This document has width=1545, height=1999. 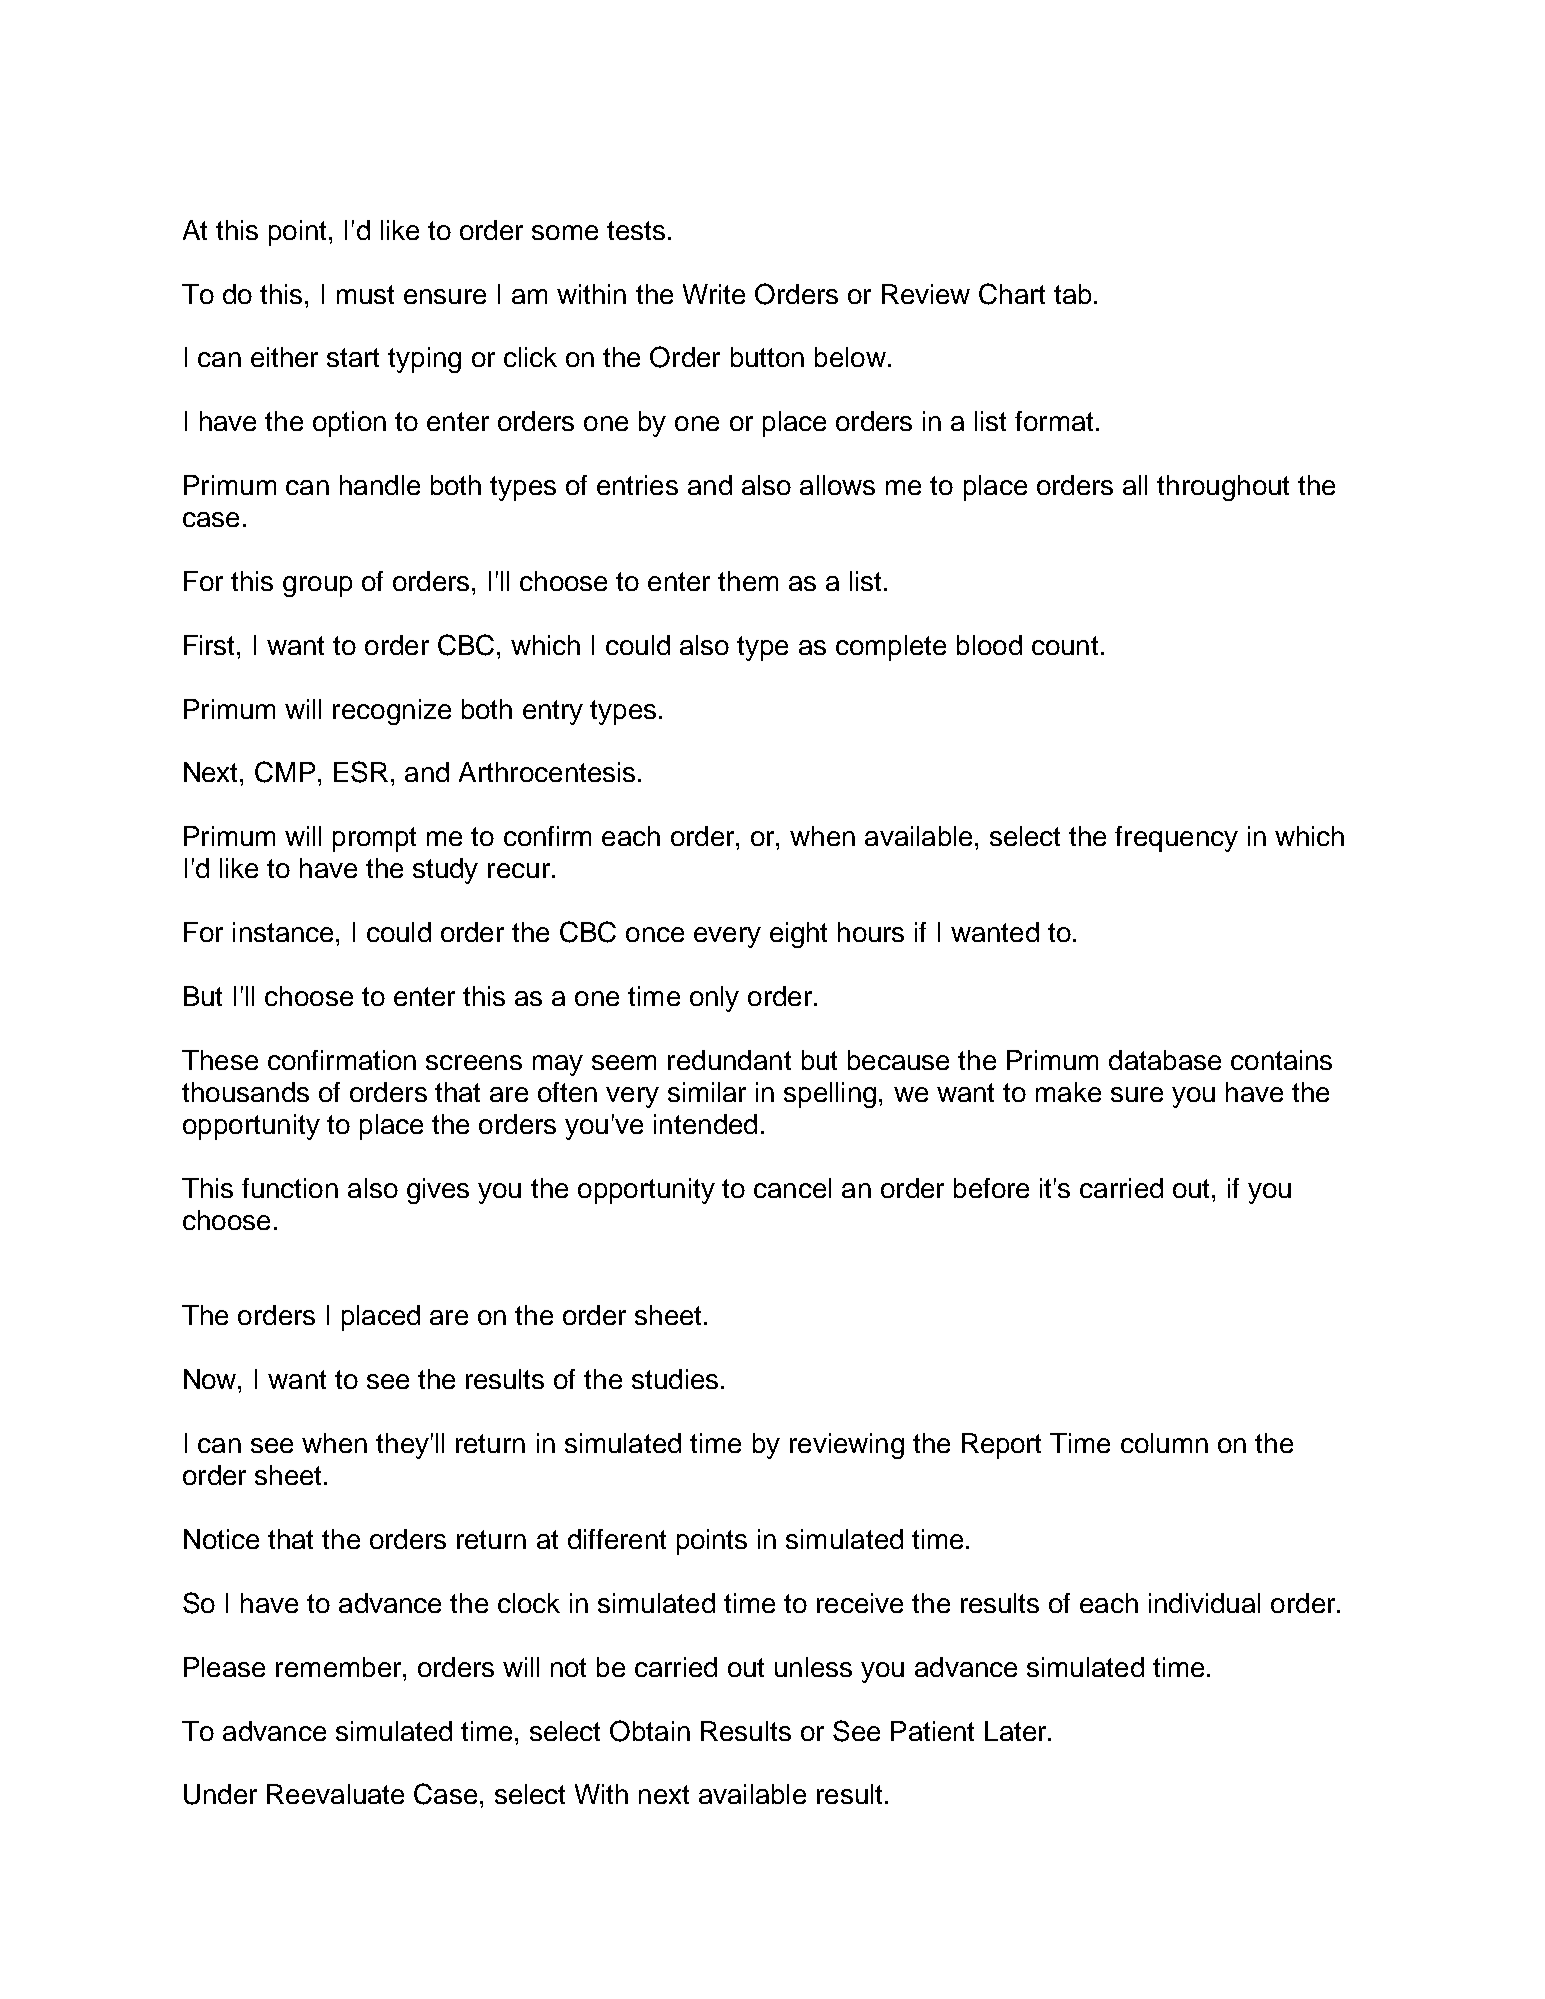 What do you see at coordinates (283, 932) in the document?
I see `instance` at bounding box center [283, 932].
